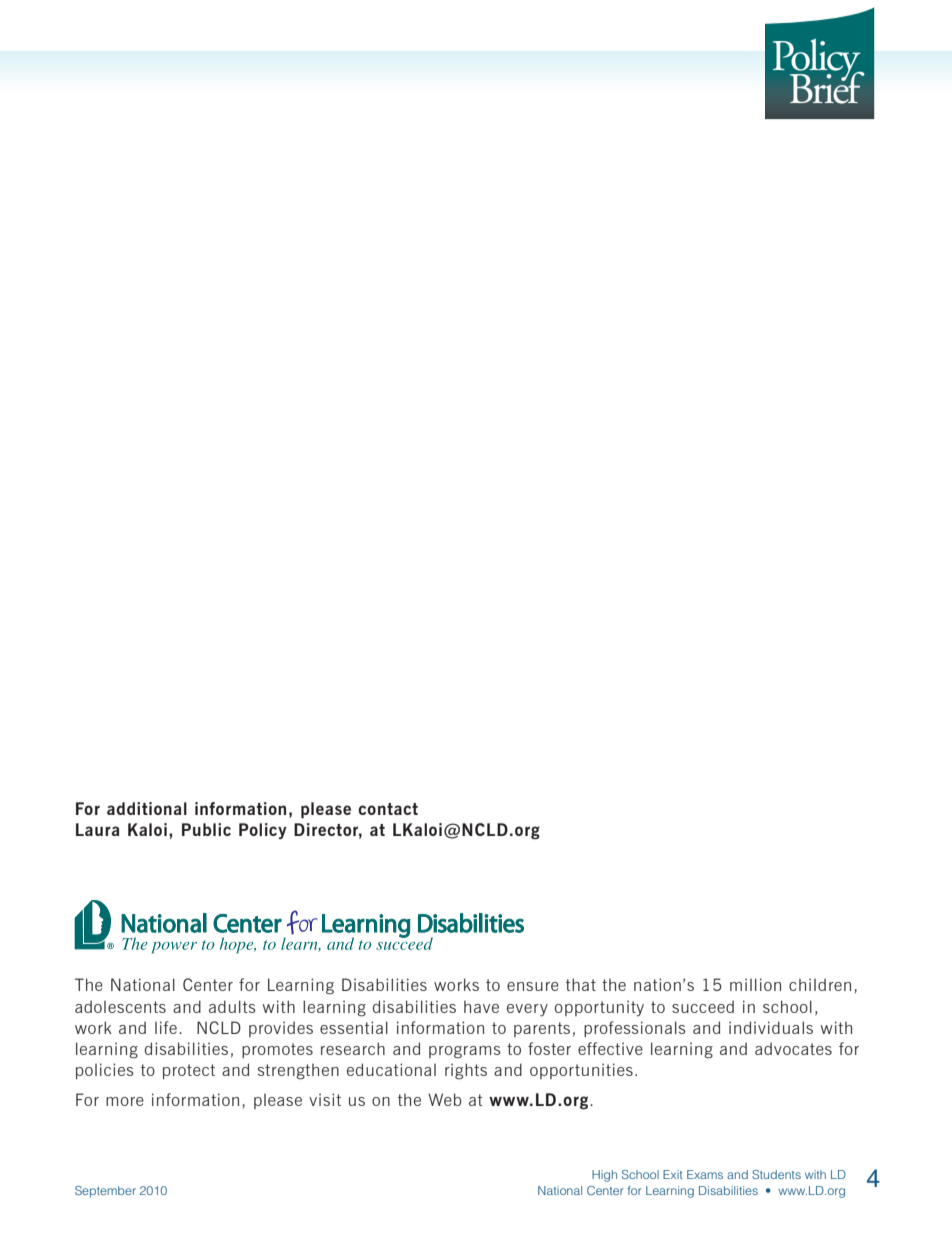 This screenshot has width=952, height=1233. What do you see at coordinates (147, 808) in the screenshot?
I see `additional` at bounding box center [147, 808].
